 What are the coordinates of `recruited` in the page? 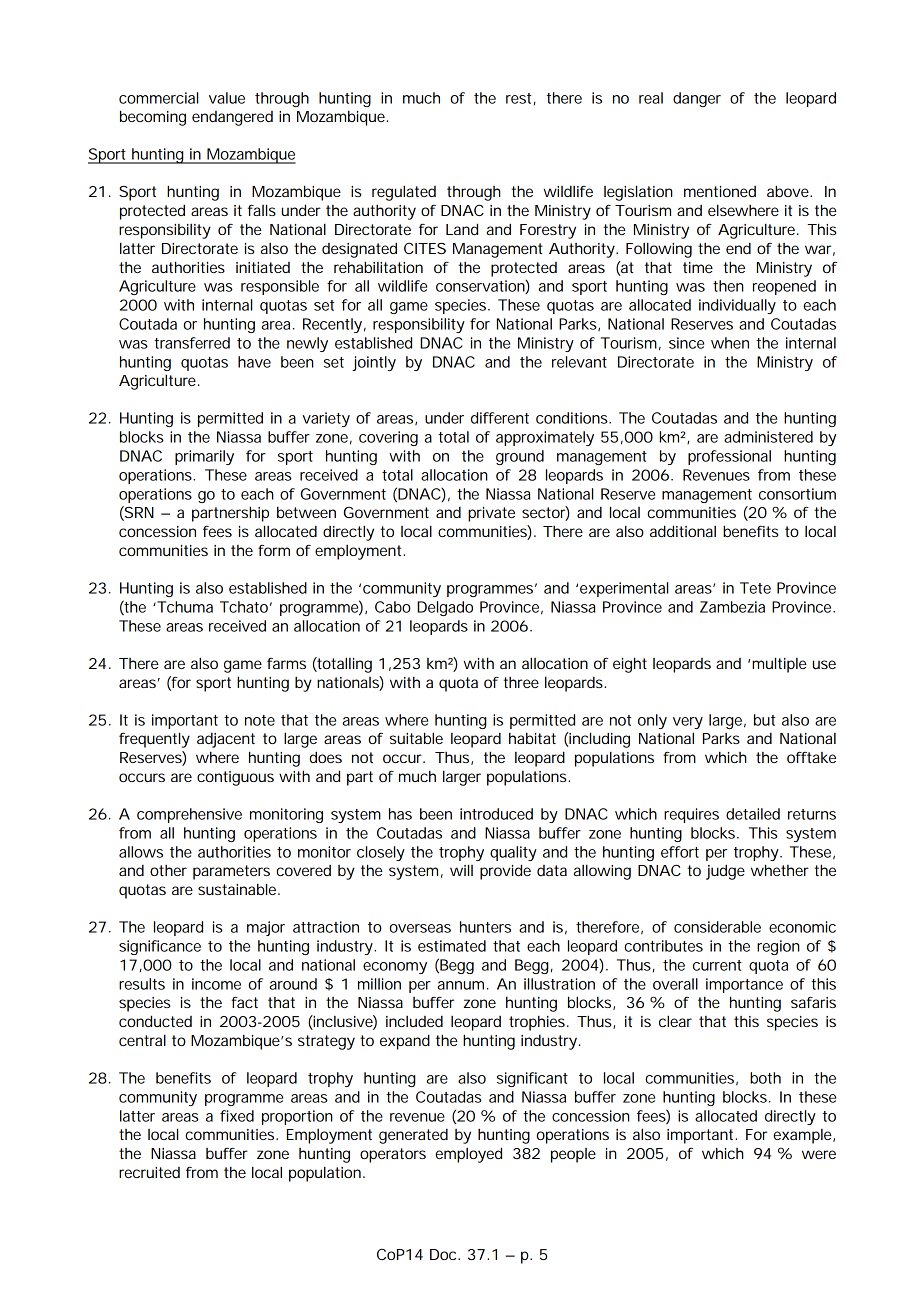 It's located at (149, 1172).
